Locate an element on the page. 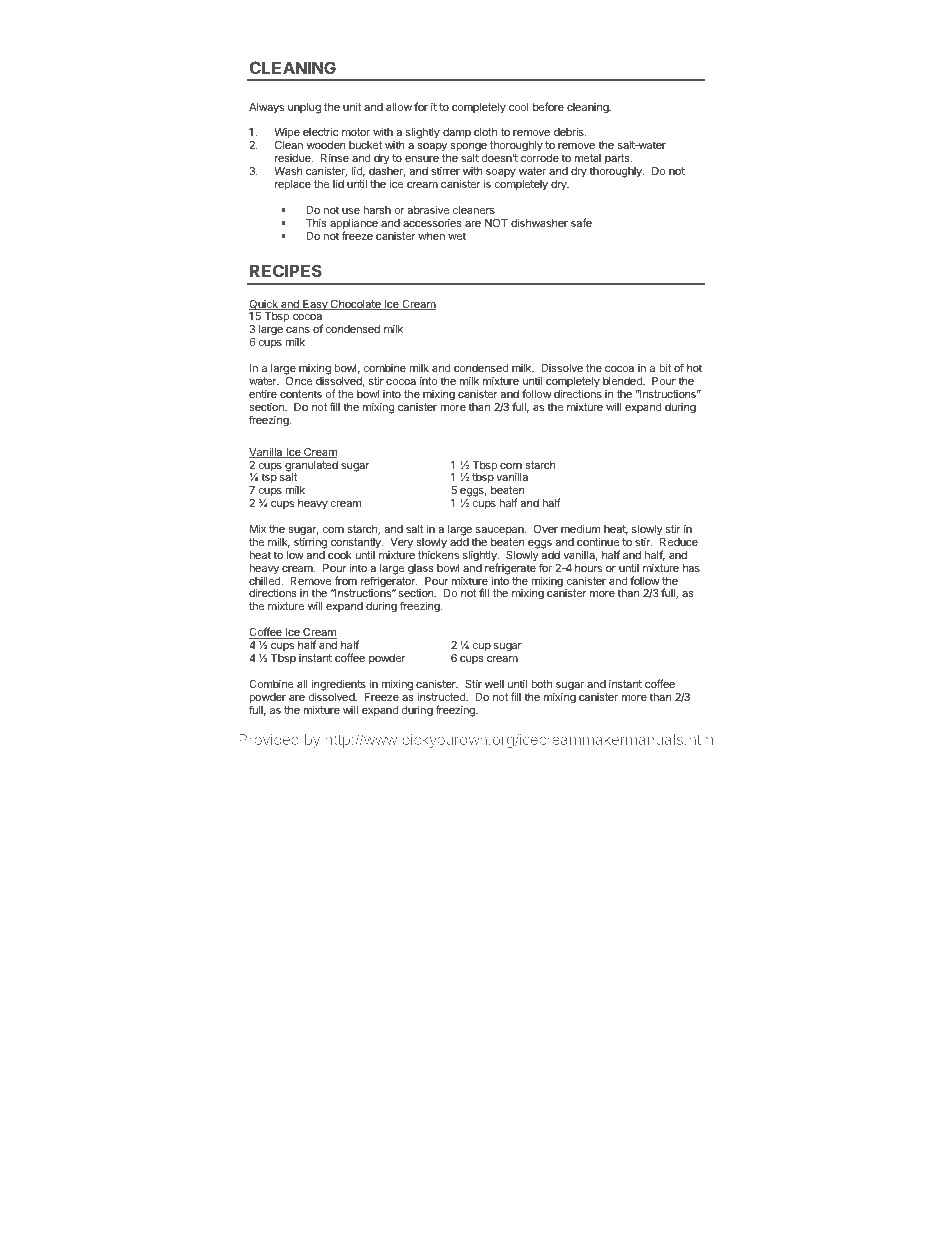  parts is located at coordinates (618, 161).
